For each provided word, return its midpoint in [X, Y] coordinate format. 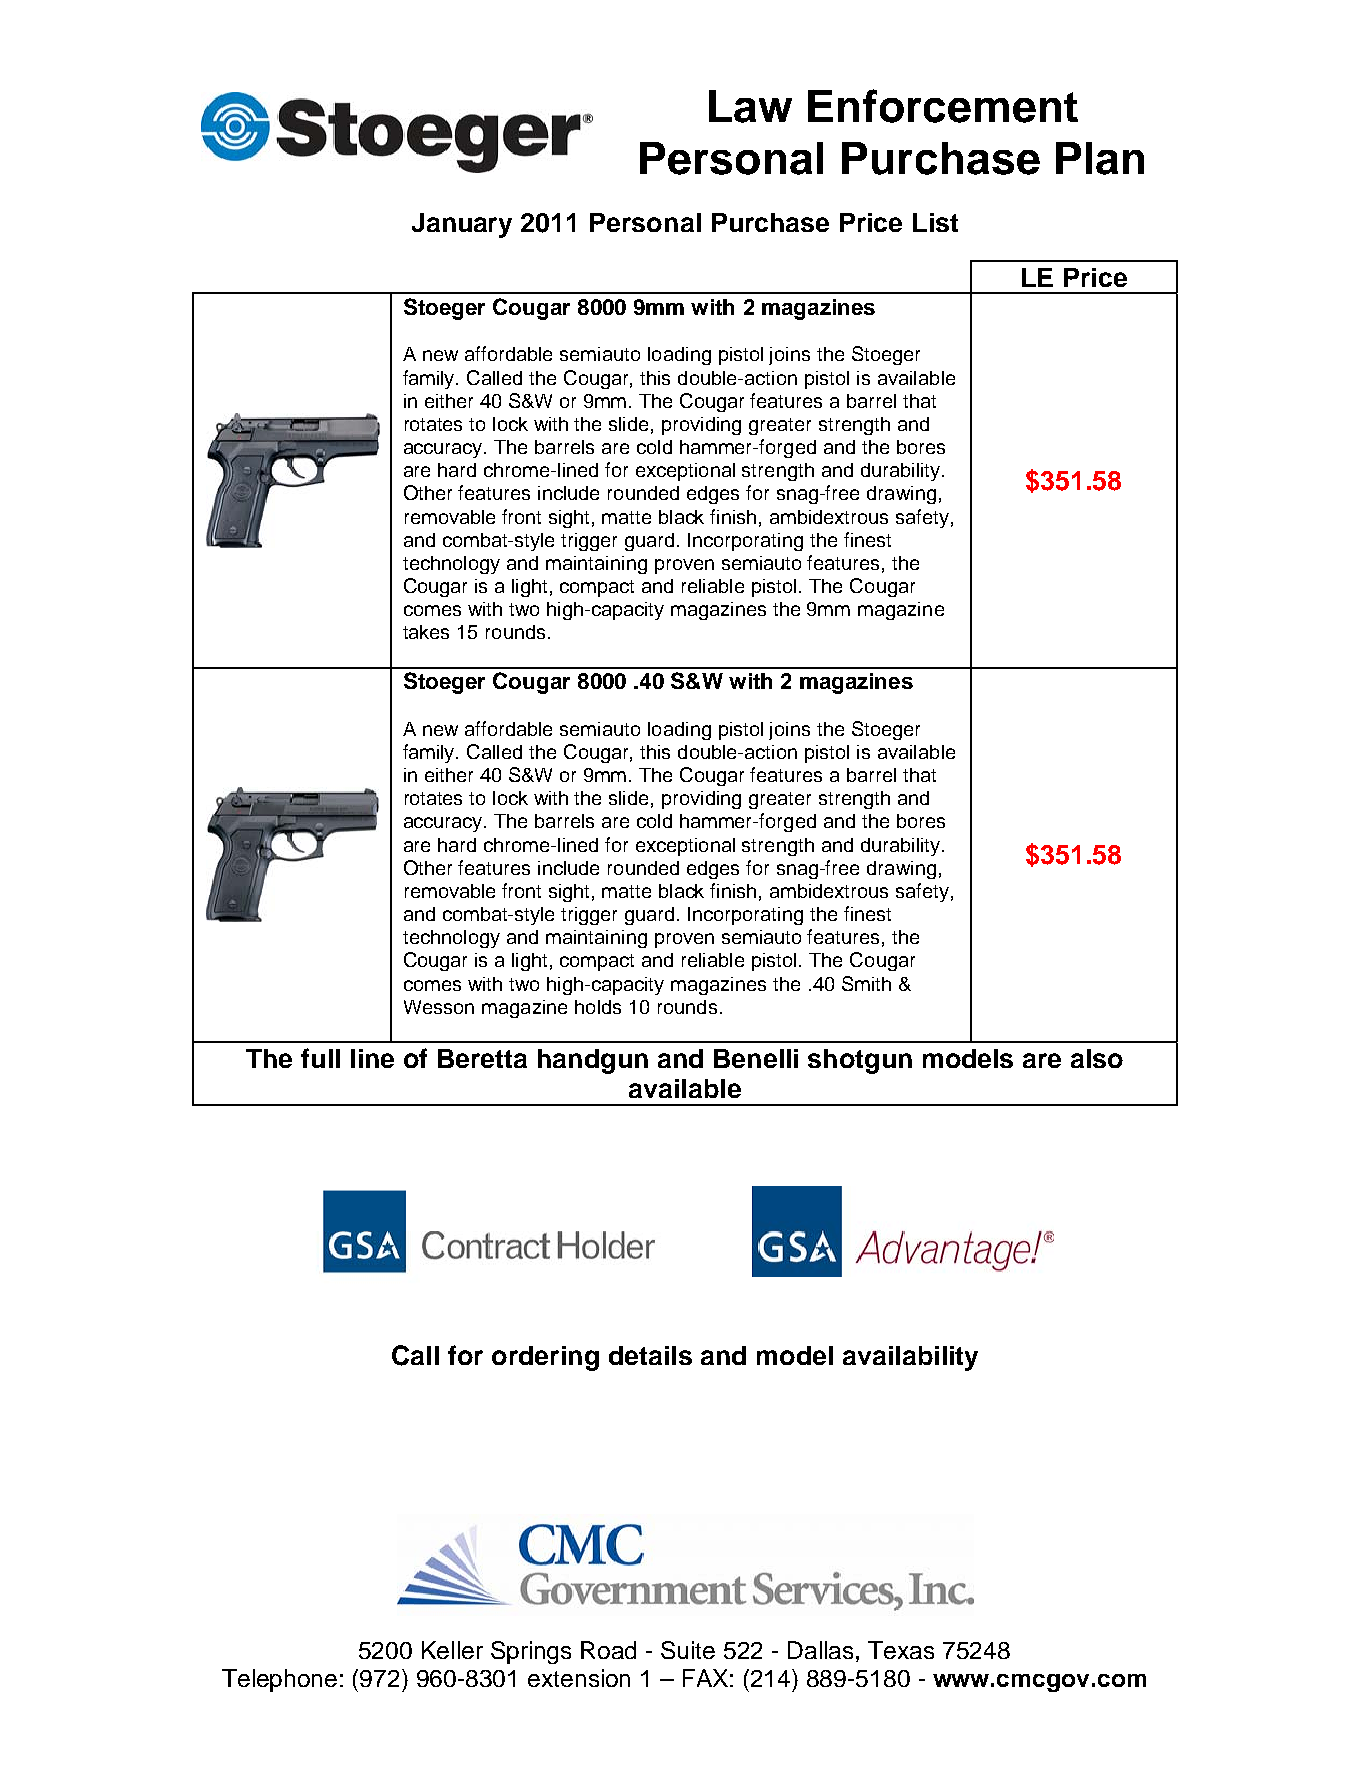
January [462, 225]
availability [910, 1358]
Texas [901, 1650]
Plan [1100, 158]
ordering [545, 1358]
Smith [866, 983]
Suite [688, 1650]
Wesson [439, 1007]
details [650, 1355]
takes [426, 632]
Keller [452, 1650]
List [935, 222]
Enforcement [943, 106]
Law [750, 106]
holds [598, 1007]
